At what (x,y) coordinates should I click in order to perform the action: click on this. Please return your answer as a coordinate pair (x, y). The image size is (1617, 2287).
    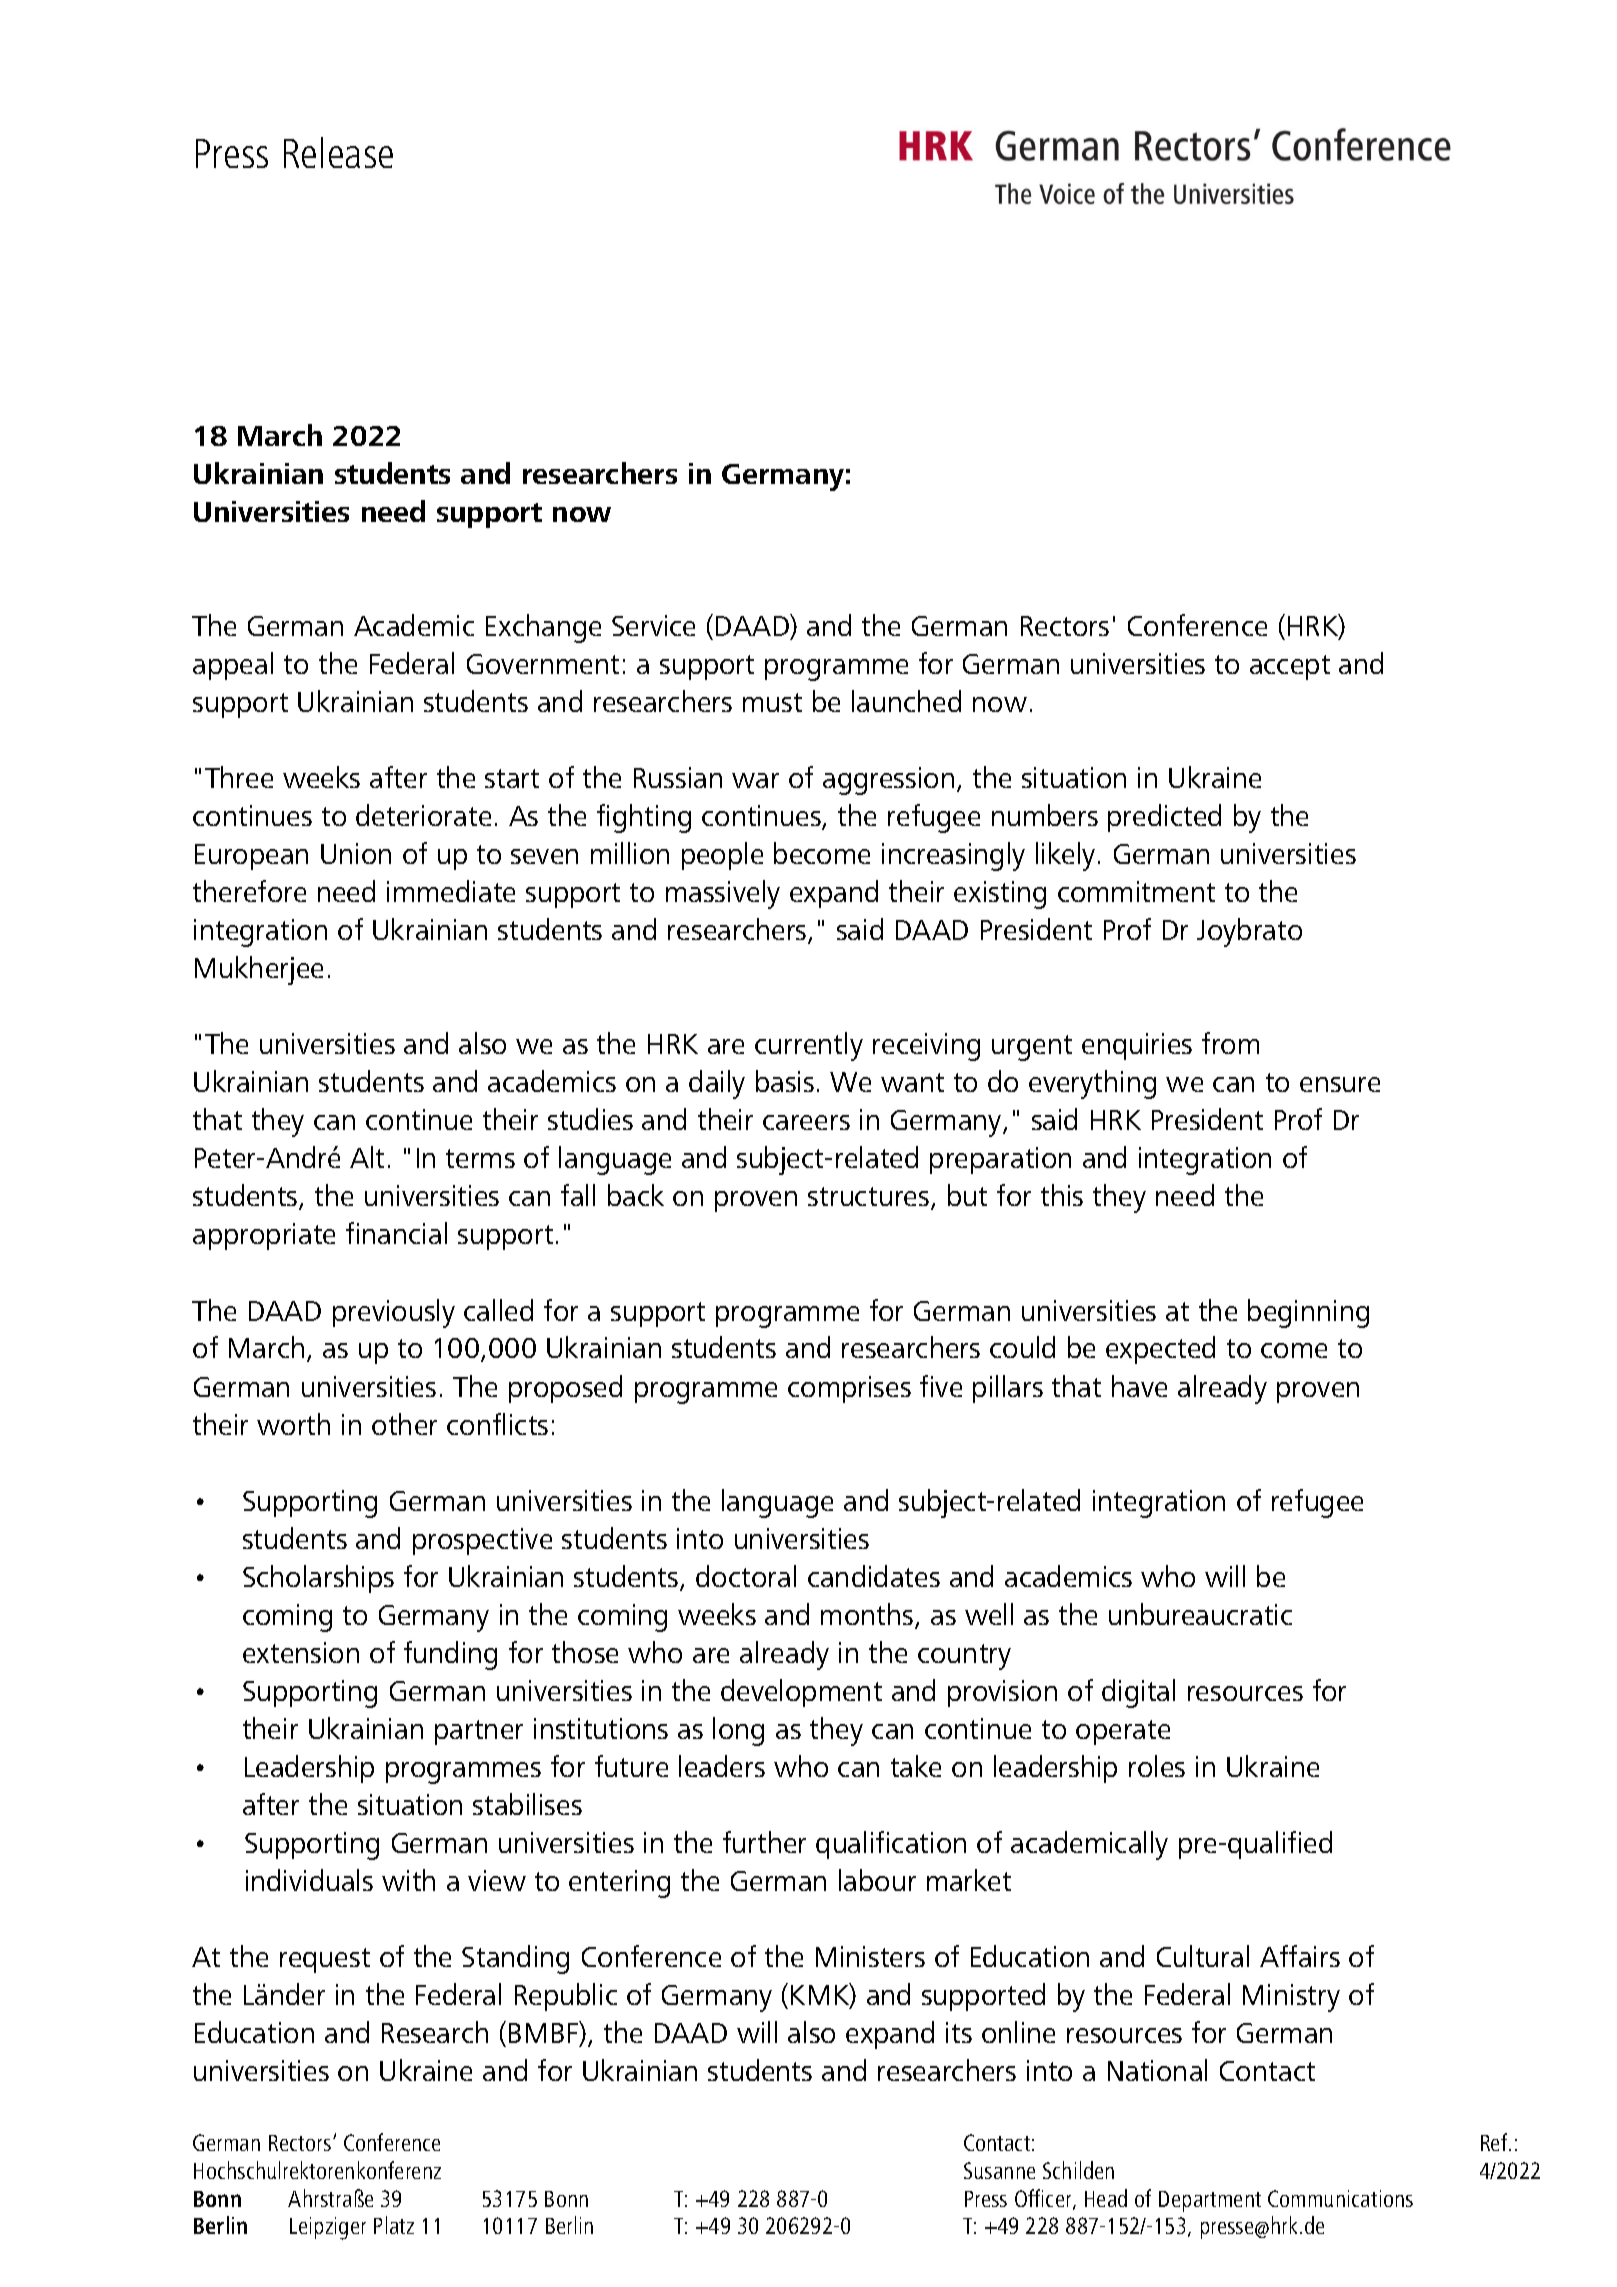
    Looking at the image, I should click on (1062, 1195).
